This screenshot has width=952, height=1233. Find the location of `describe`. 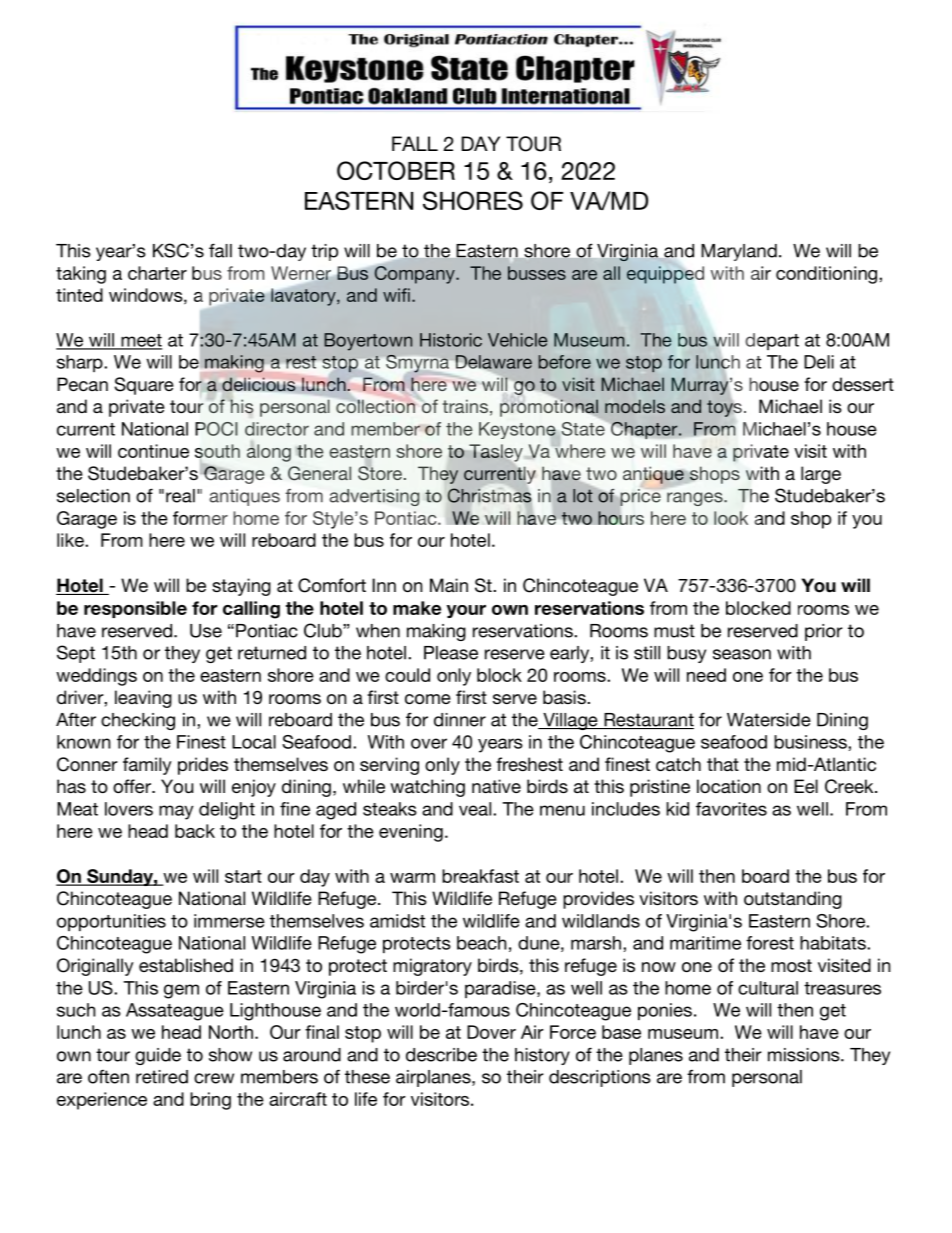

describe is located at coordinates (441, 1055).
